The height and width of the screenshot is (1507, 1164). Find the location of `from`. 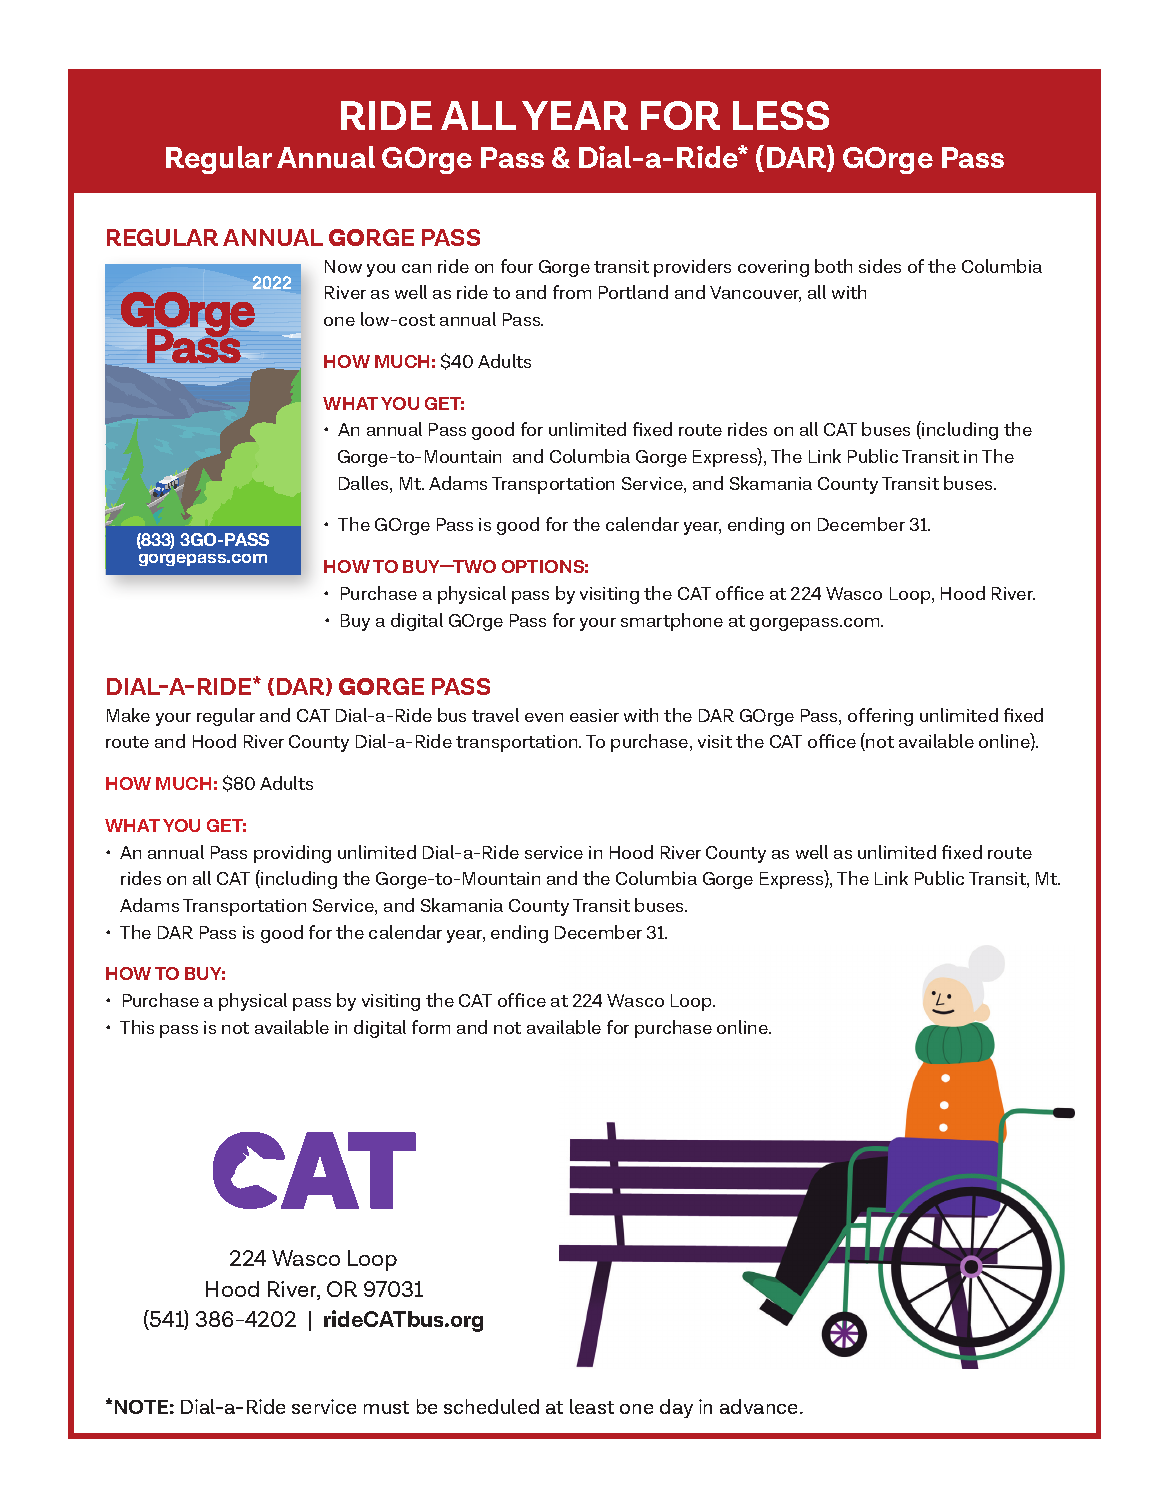

from is located at coordinates (572, 292).
